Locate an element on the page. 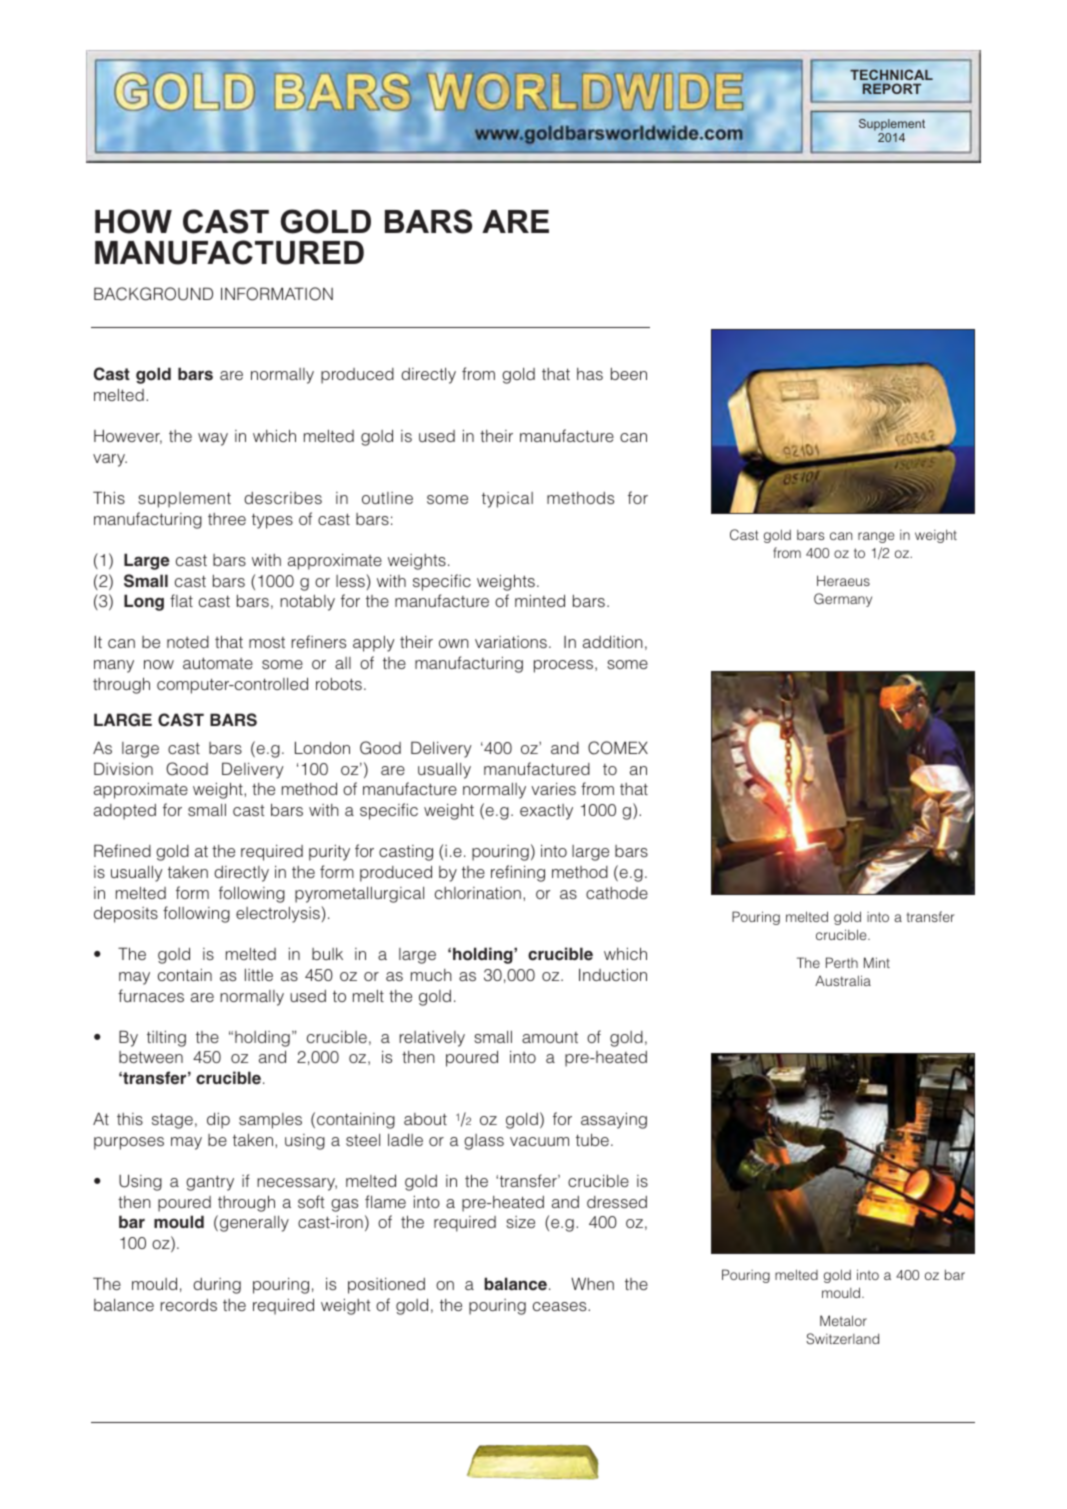 This image has height=1509, width=1067. automate is located at coordinates (218, 663).
